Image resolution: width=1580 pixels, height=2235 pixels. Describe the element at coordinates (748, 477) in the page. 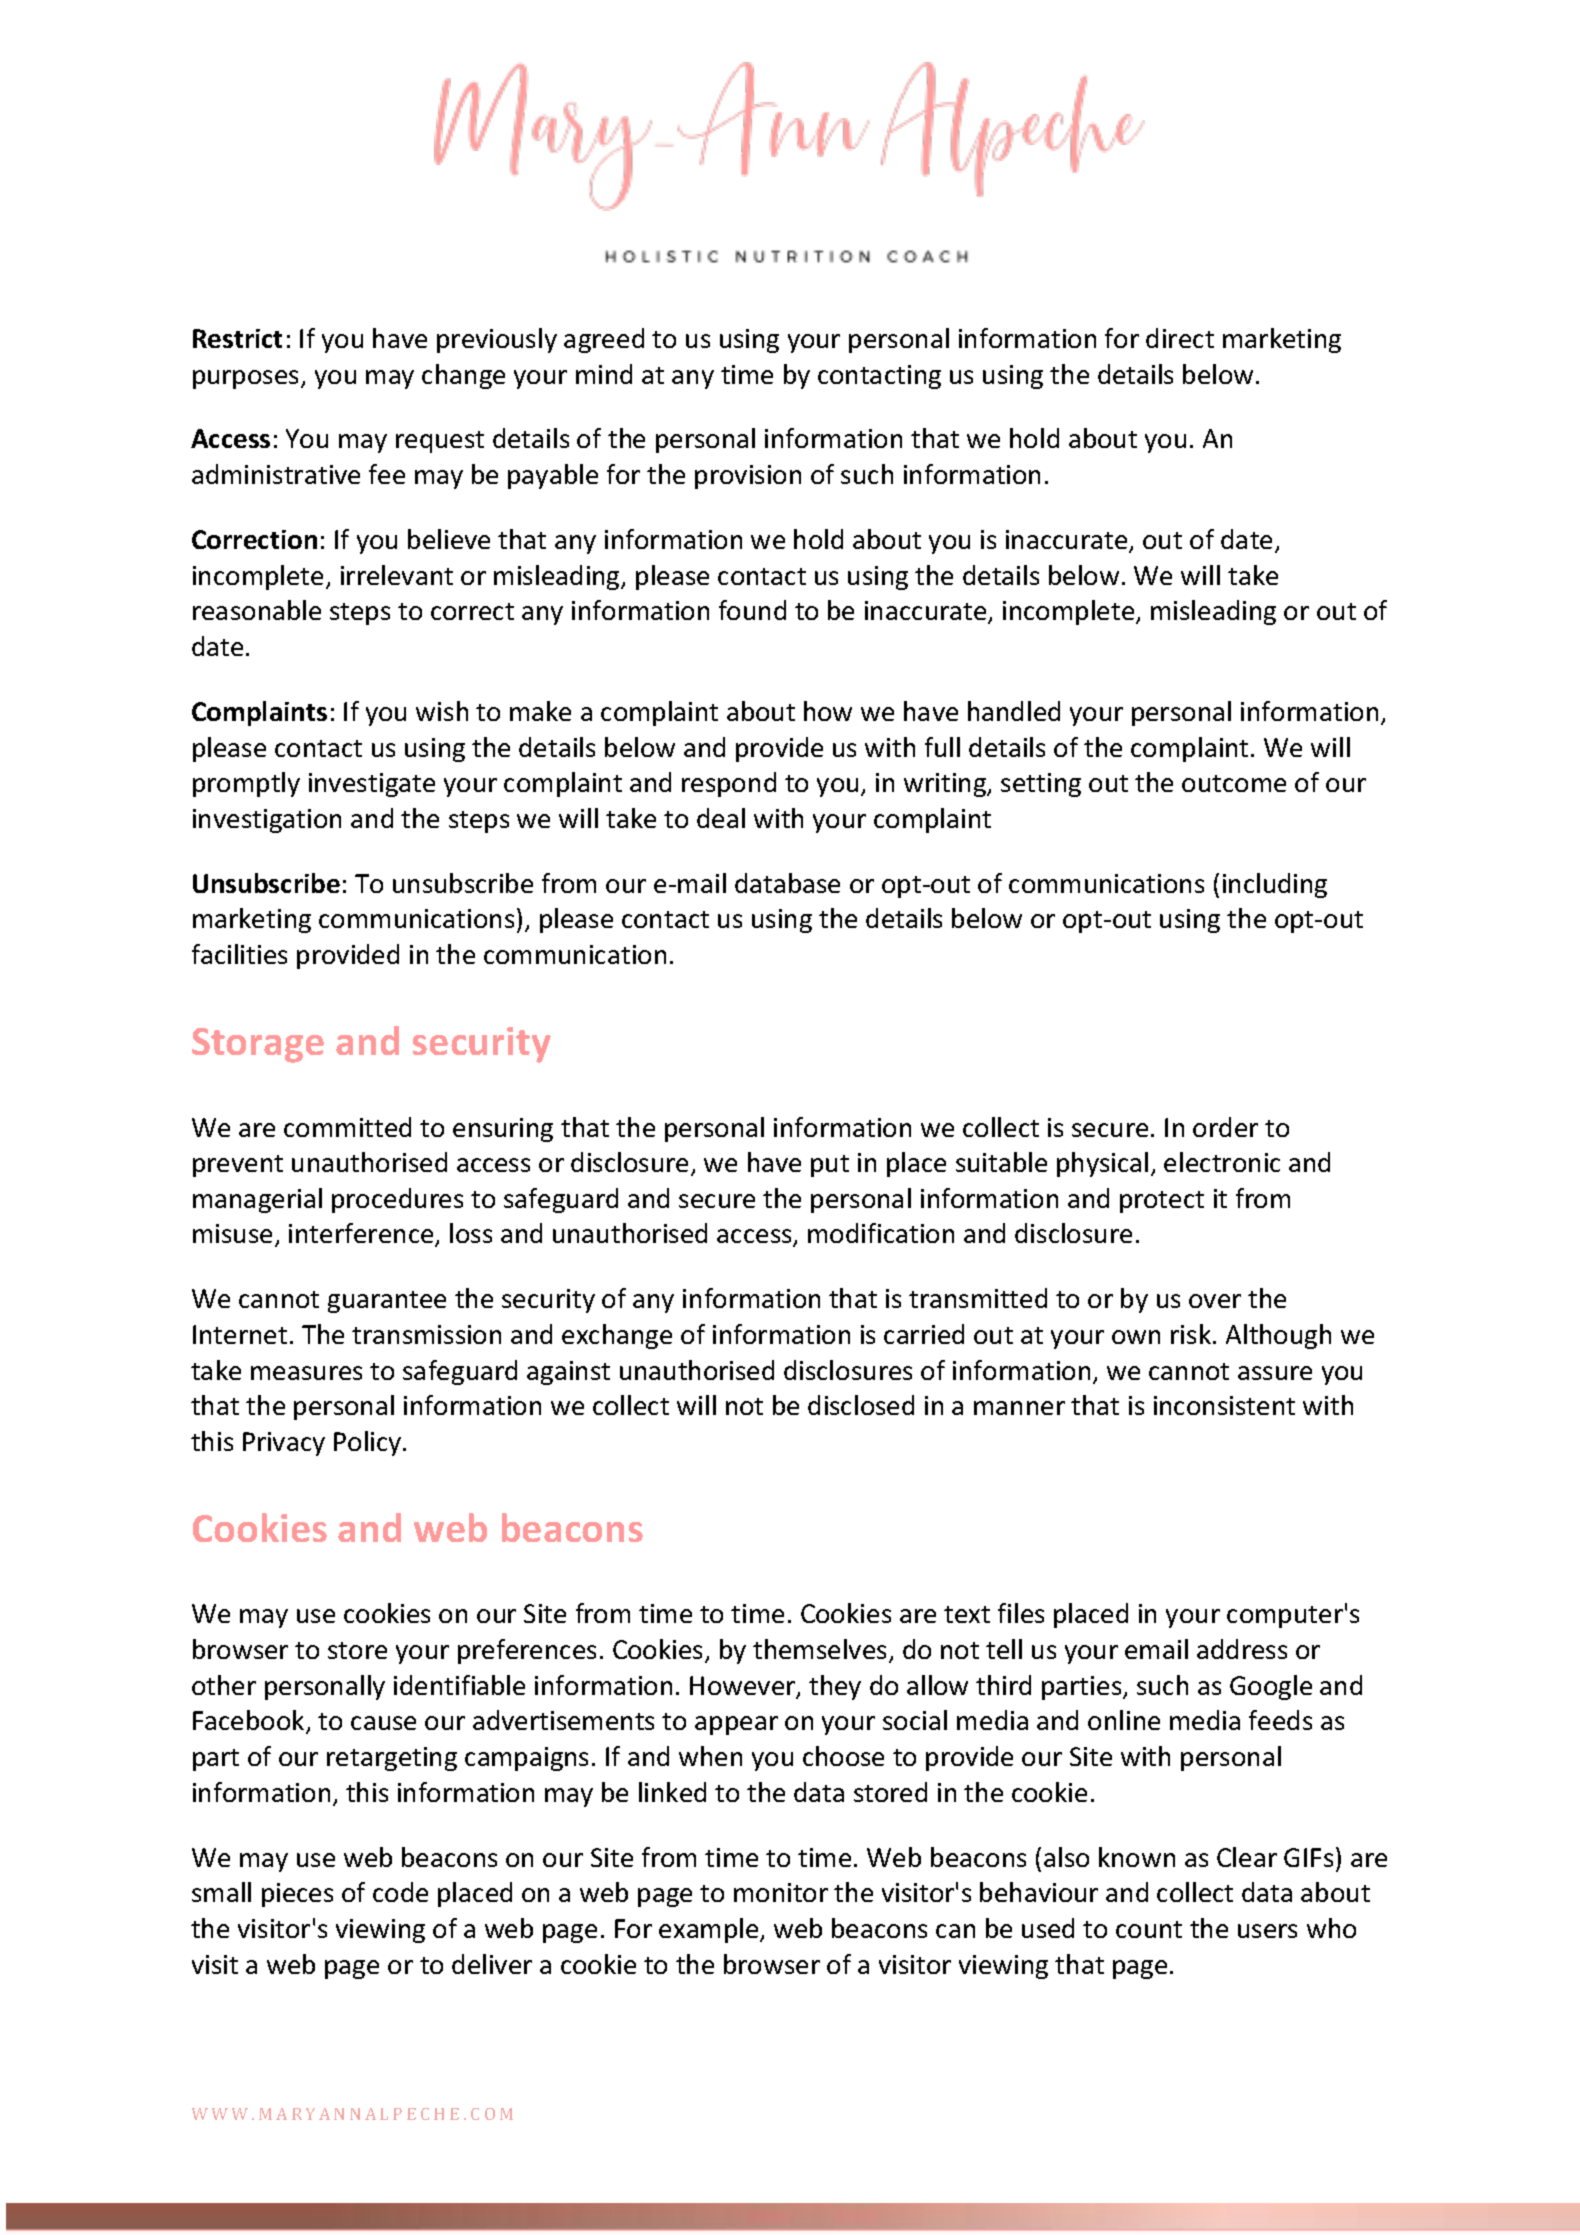

I see `provision` at that location.
